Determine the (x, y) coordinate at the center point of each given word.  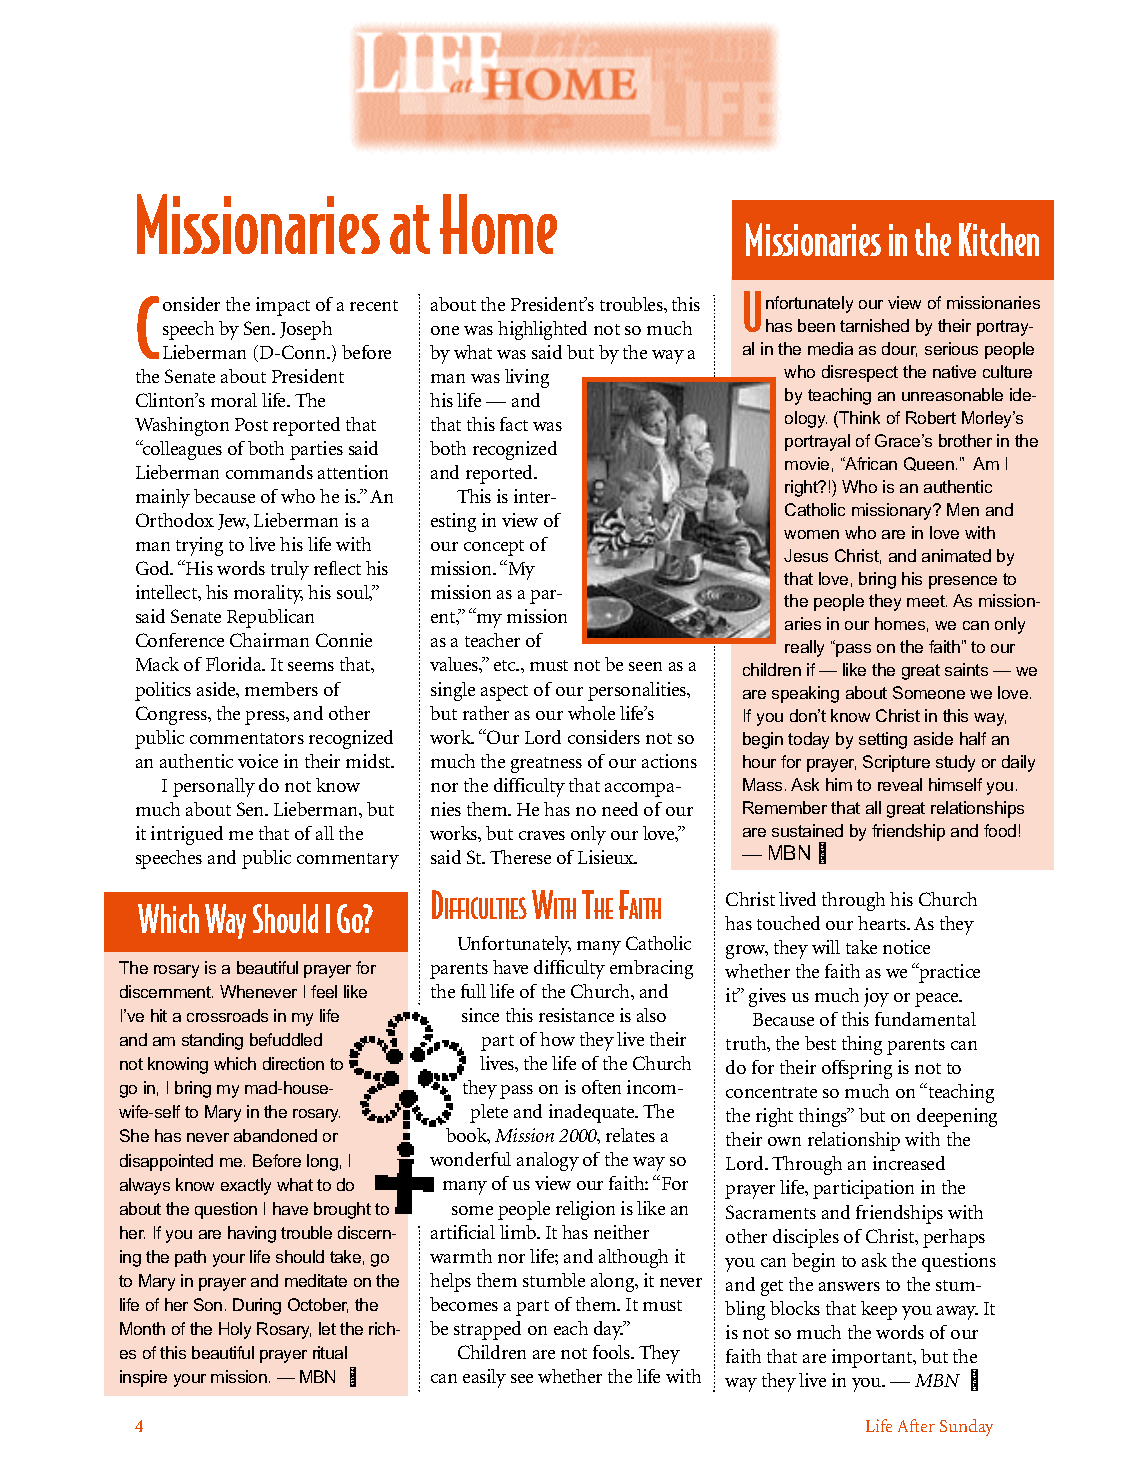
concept (494, 548)
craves (542, 835)
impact (283, 306)
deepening (957, 1117)
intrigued (187, 835)
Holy (235, 1330)
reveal (900, 784)
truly (290, 570)
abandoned (275, 1135)
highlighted (542, 330)
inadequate (593, 1113)
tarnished (874, 325)
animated (956, 555)
